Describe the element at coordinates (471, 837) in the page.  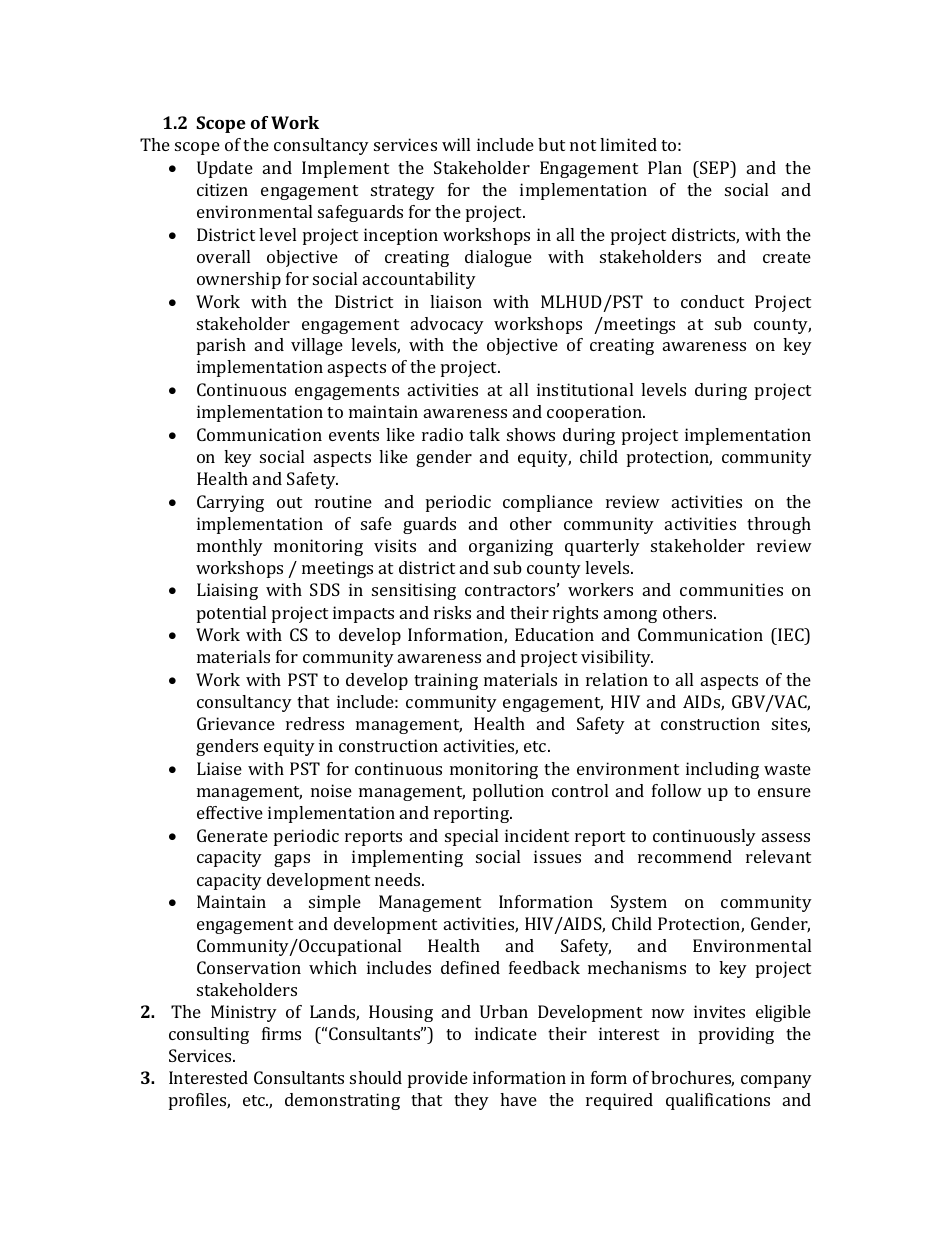
I see `special` at that location.
